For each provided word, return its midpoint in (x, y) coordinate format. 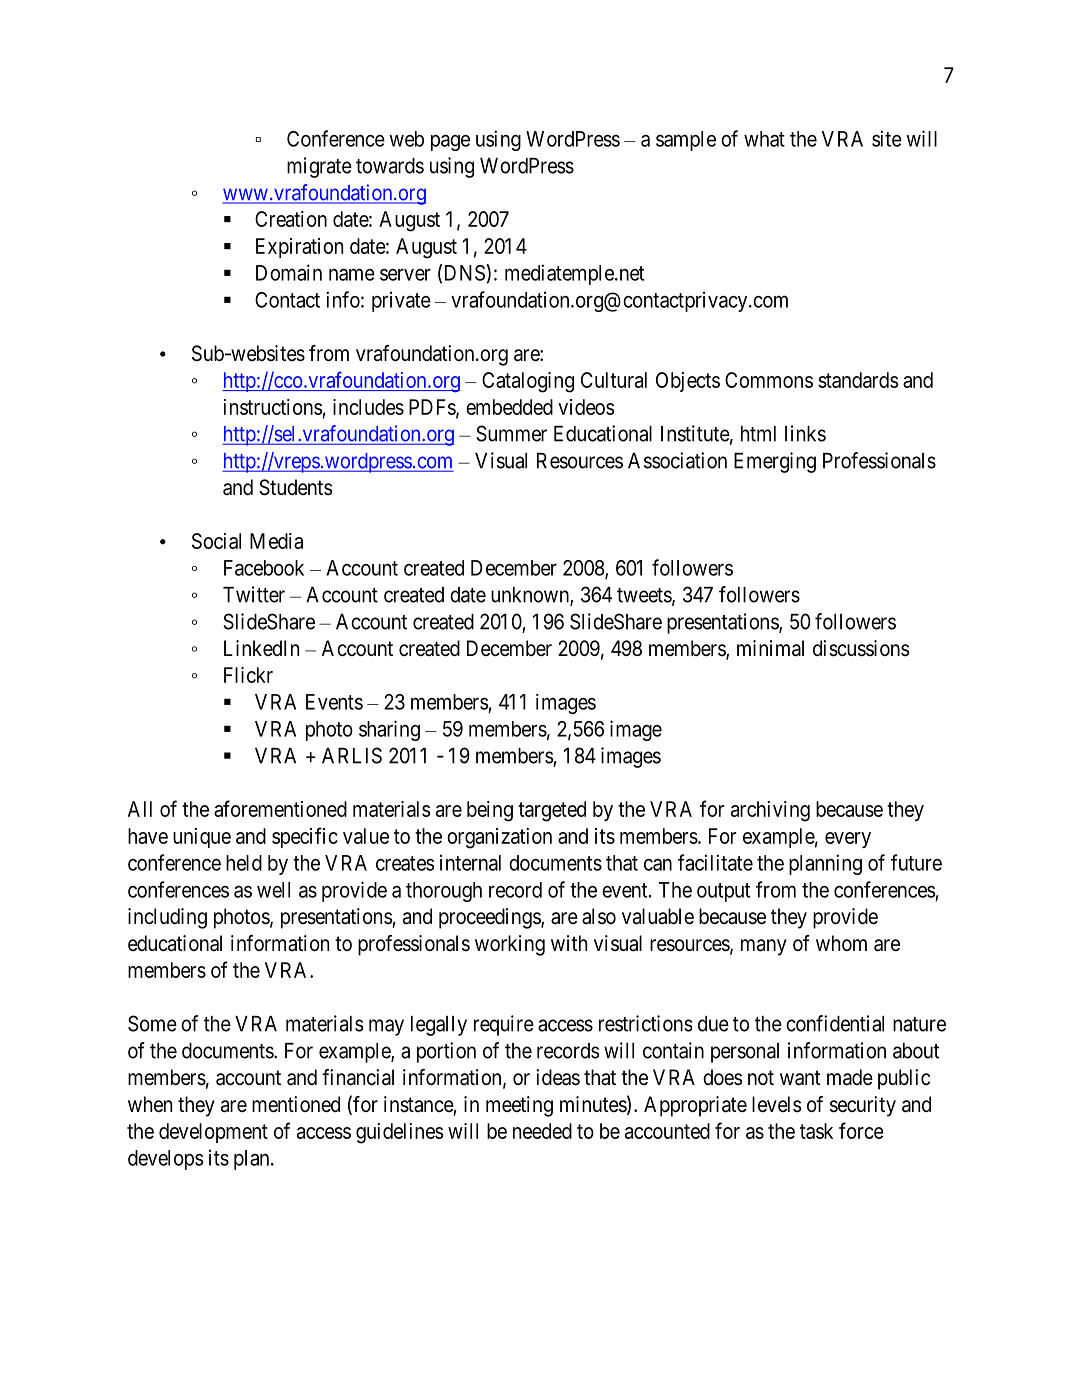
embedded (509, 407)
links (805, 433)
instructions (273, 407)
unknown (531, 596)
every (848, 840)
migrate (319, 167)
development (213, 1133)
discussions (861, 648)
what (764, 139)
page (450, 143)
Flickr (248, 675)
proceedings (490, 918)
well (273, 890)
